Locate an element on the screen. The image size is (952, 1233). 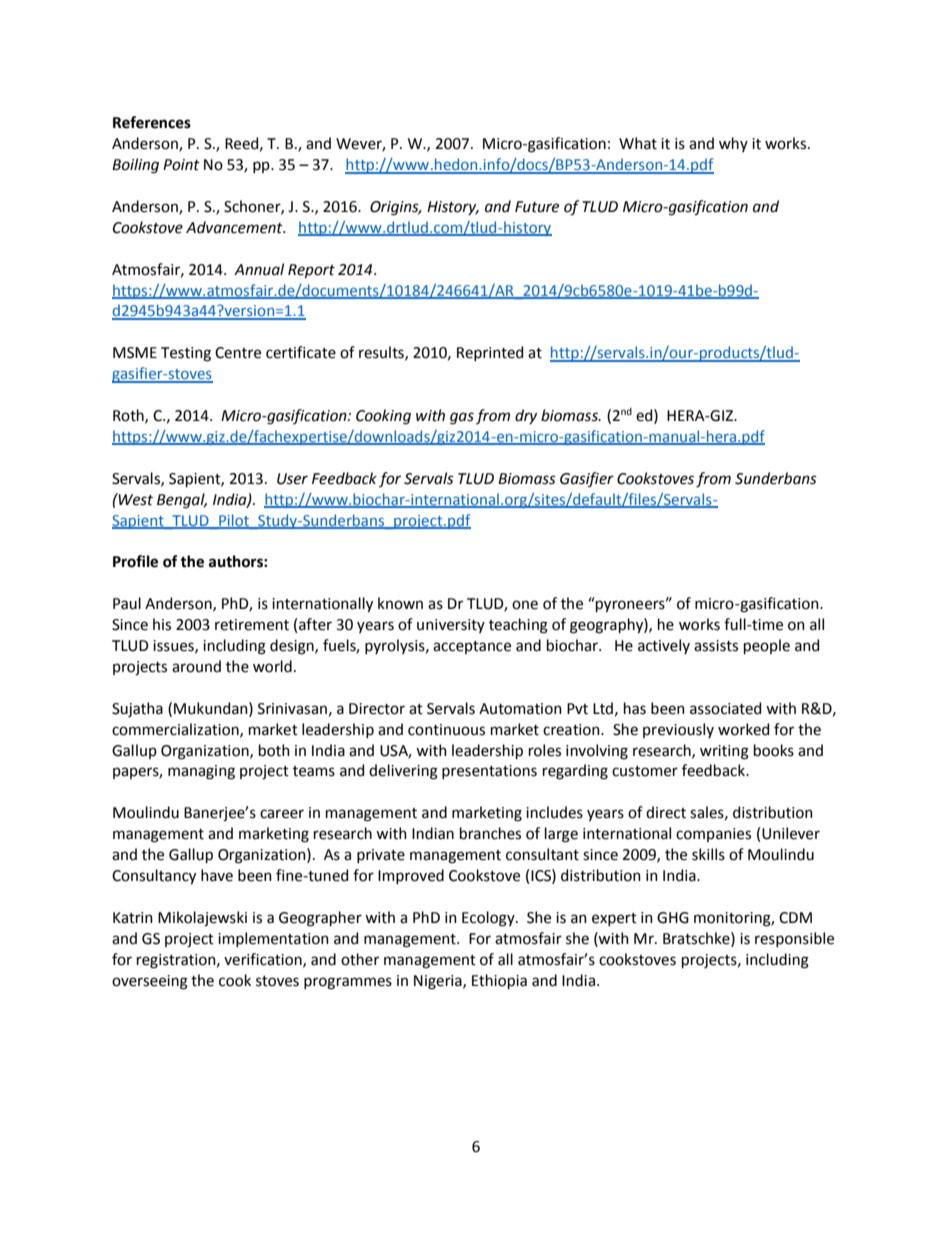
dry is located at coordinates (526, 416).
